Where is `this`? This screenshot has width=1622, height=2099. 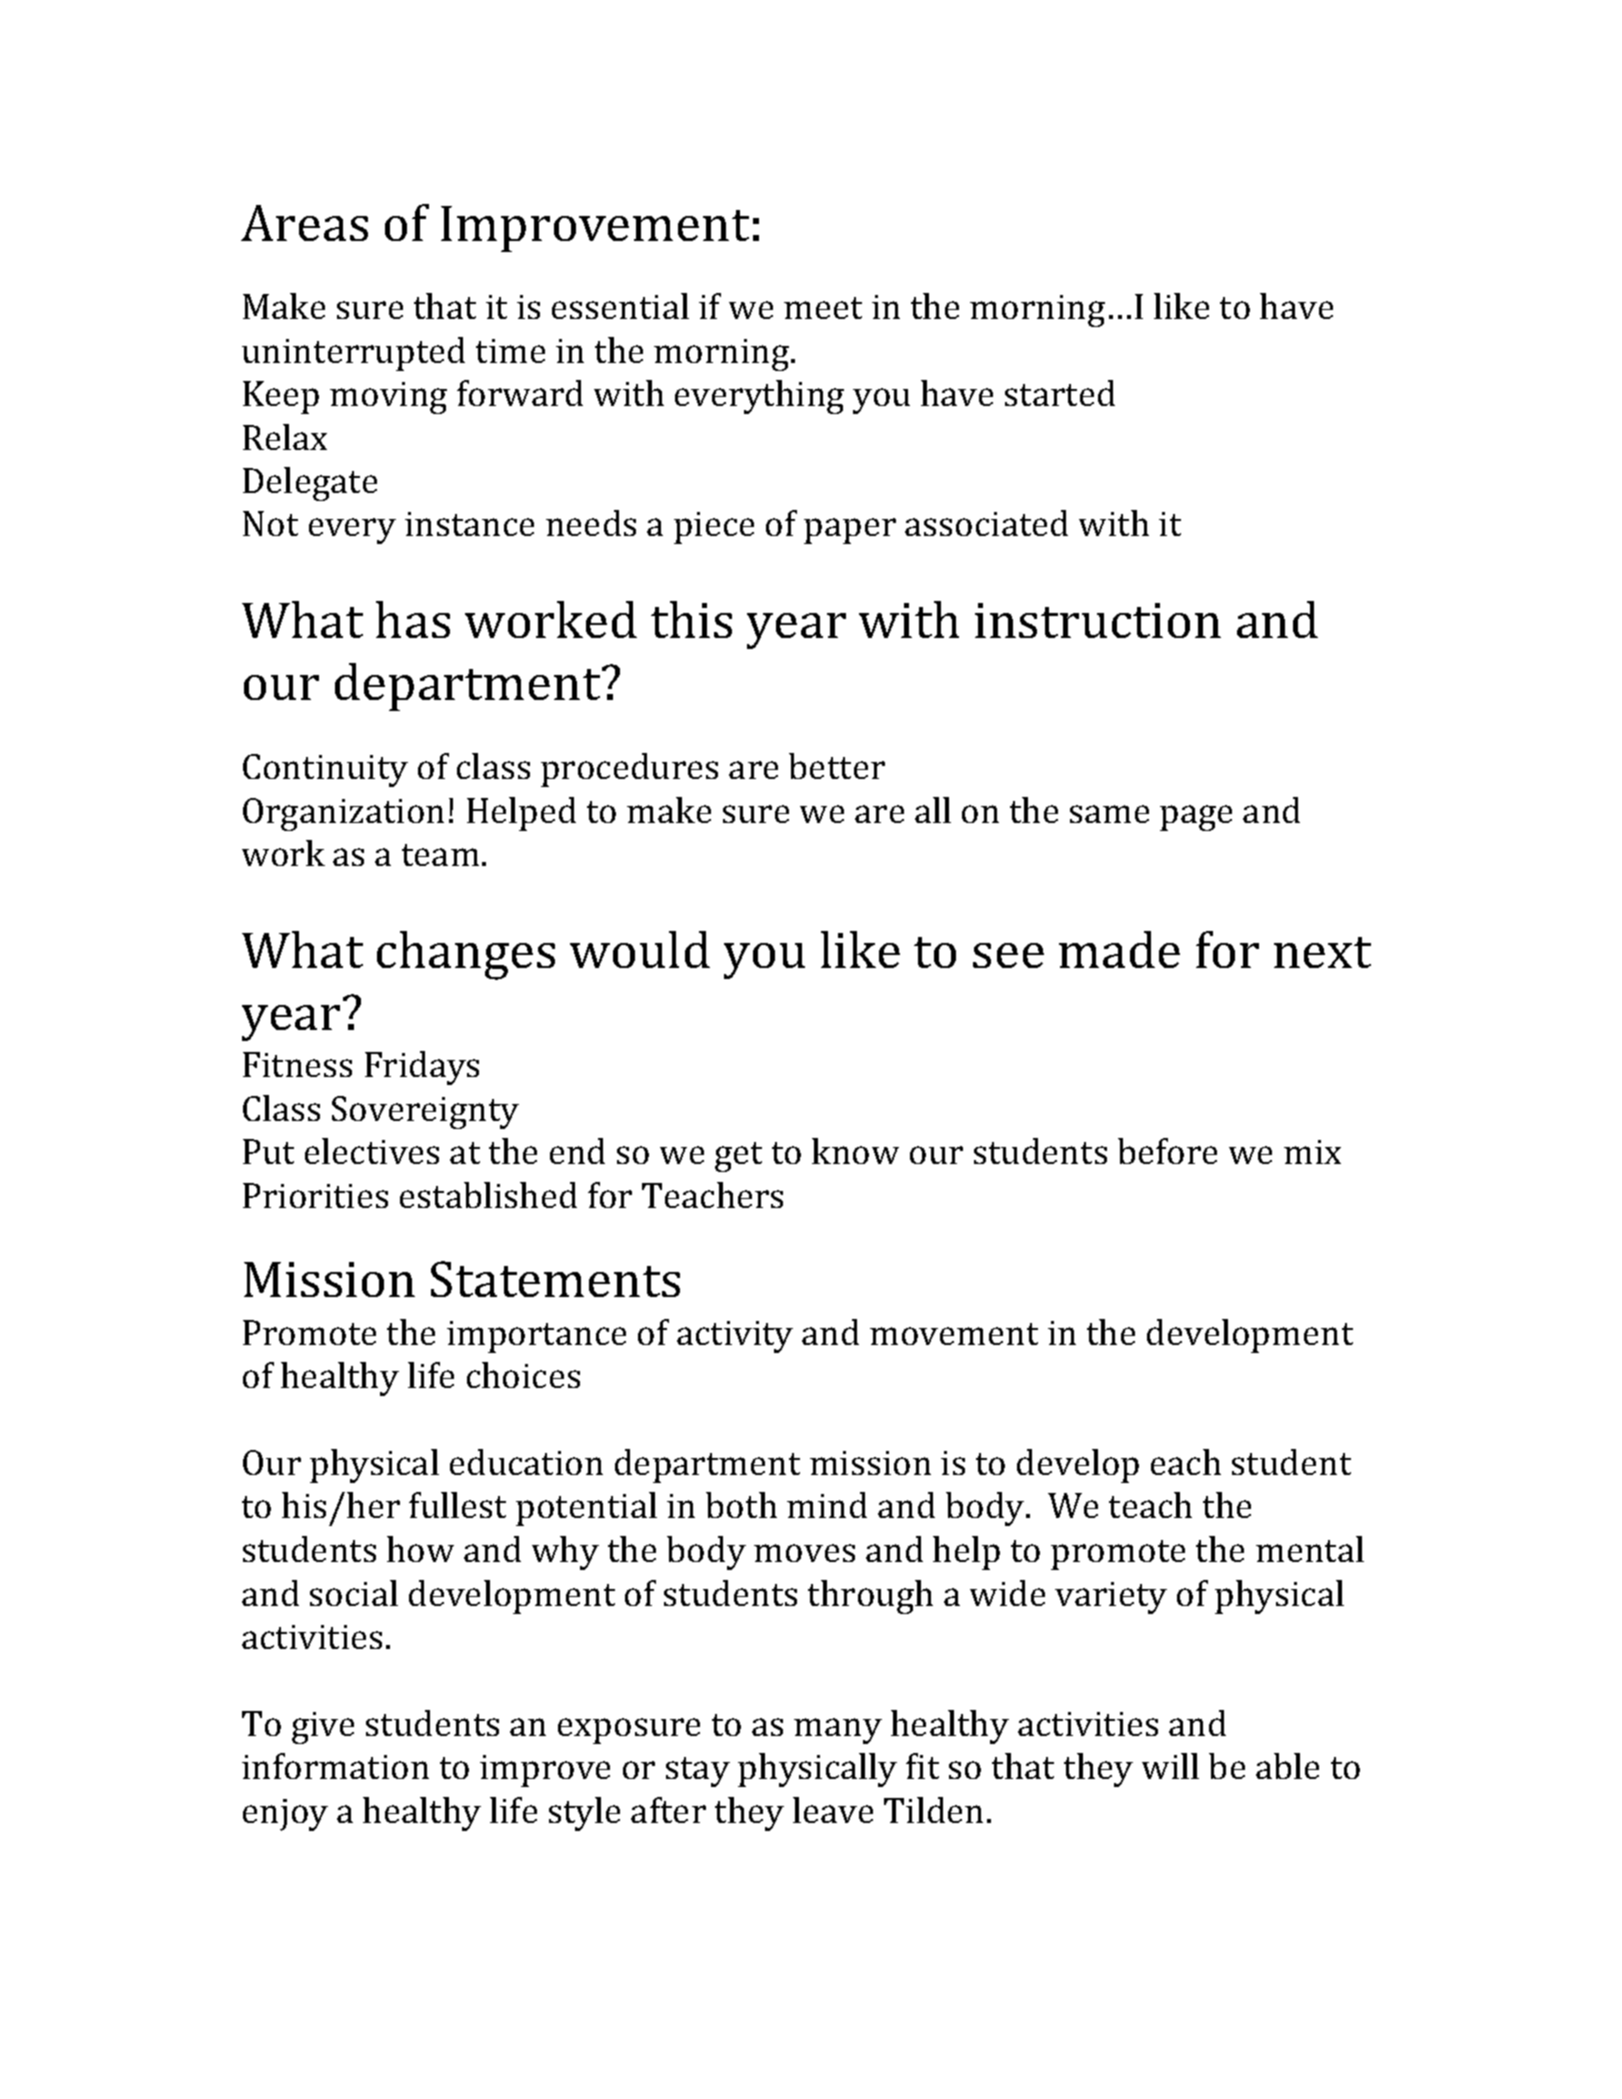
this is located at coordinates (691, 619).
